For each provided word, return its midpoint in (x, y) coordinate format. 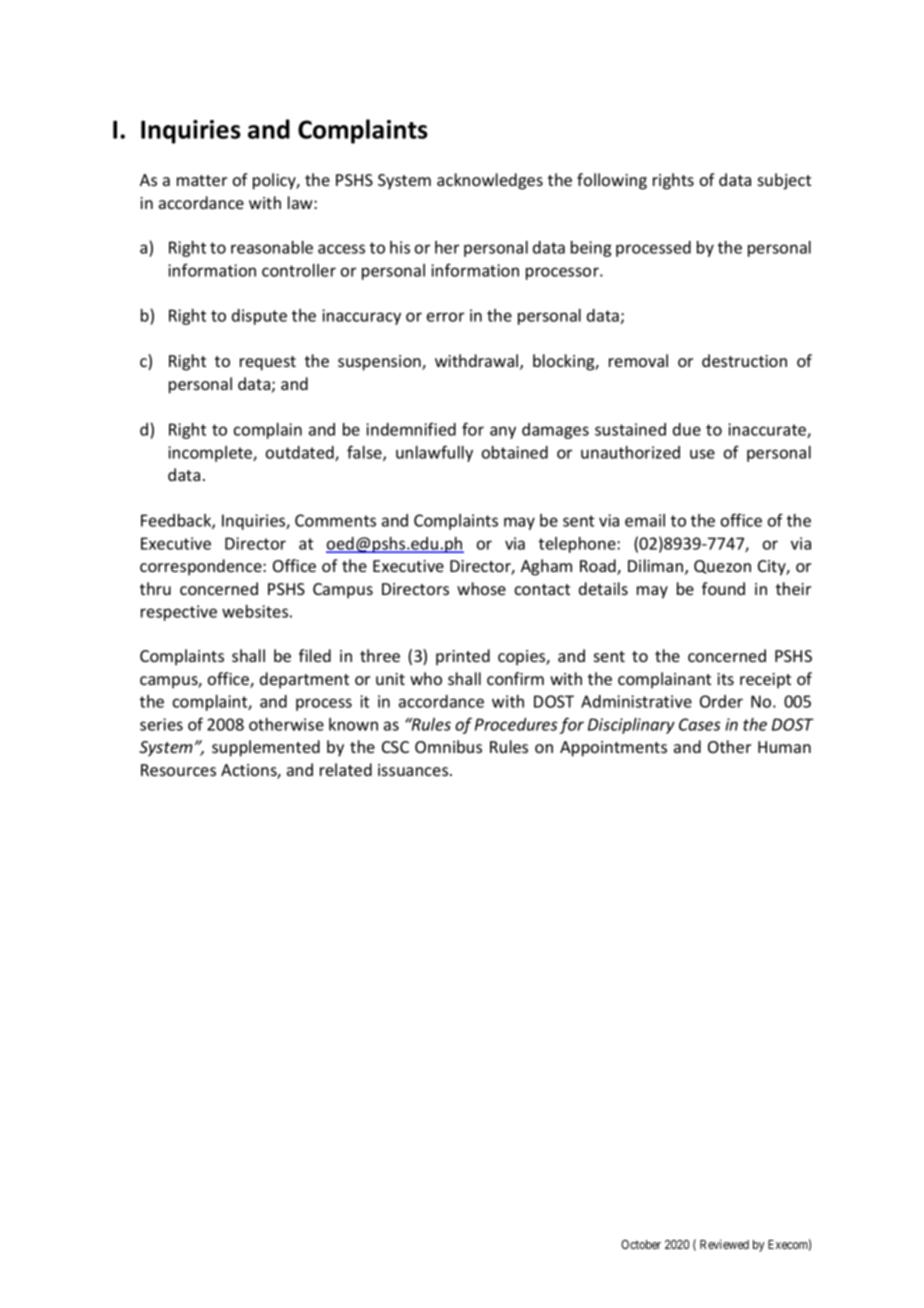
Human (784, 747)
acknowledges (490, 181)
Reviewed (724, 1244)
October (641, 1244)
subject (784, 181)
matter (202, 180)
